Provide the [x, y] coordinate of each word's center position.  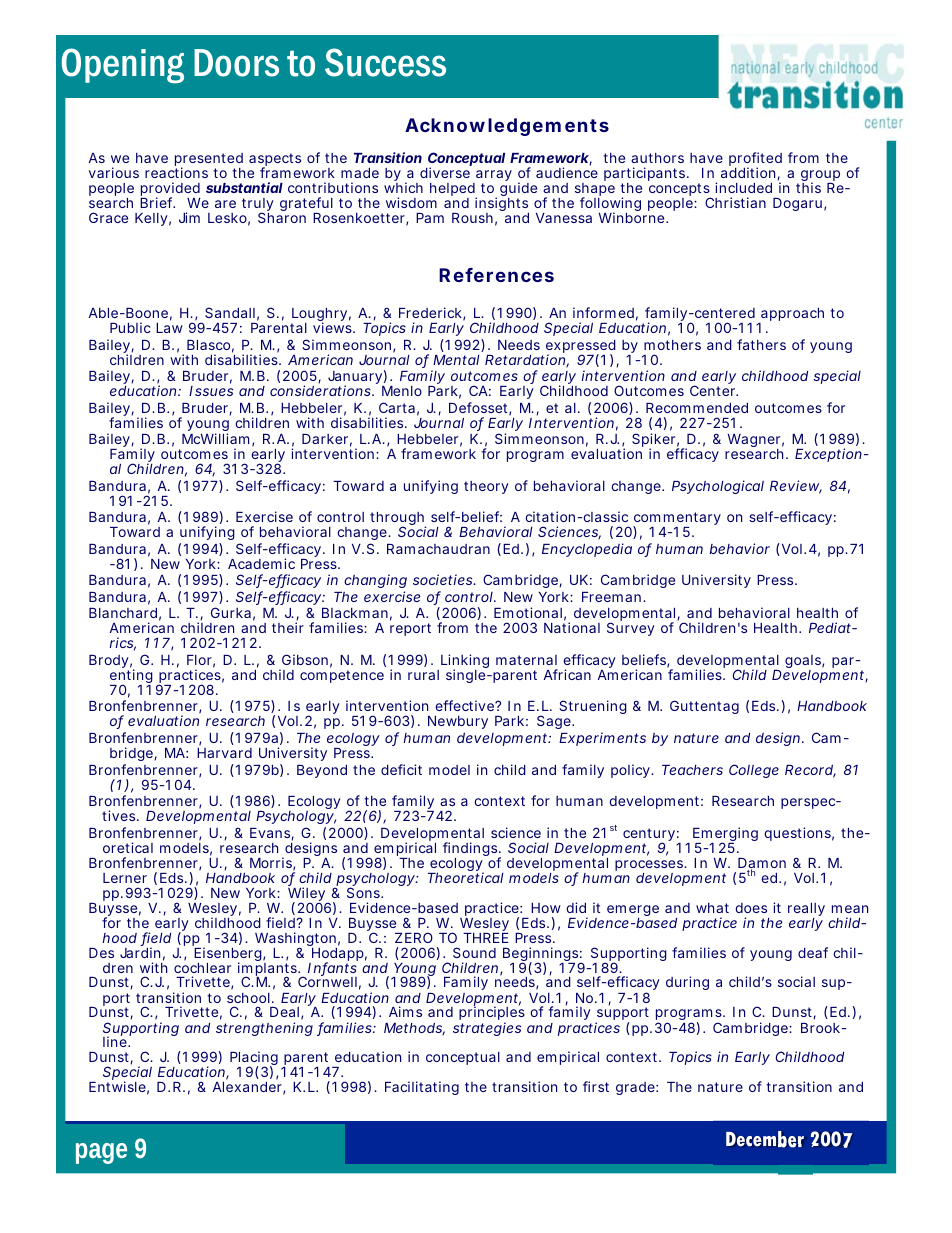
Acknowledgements [507, 127]
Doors [236, 63]
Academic [261, 563]
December [765, 1139]
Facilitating [422, 1088]
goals [804, 663]
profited [755, 160]
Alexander [249, 1088]
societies [444, 579]
